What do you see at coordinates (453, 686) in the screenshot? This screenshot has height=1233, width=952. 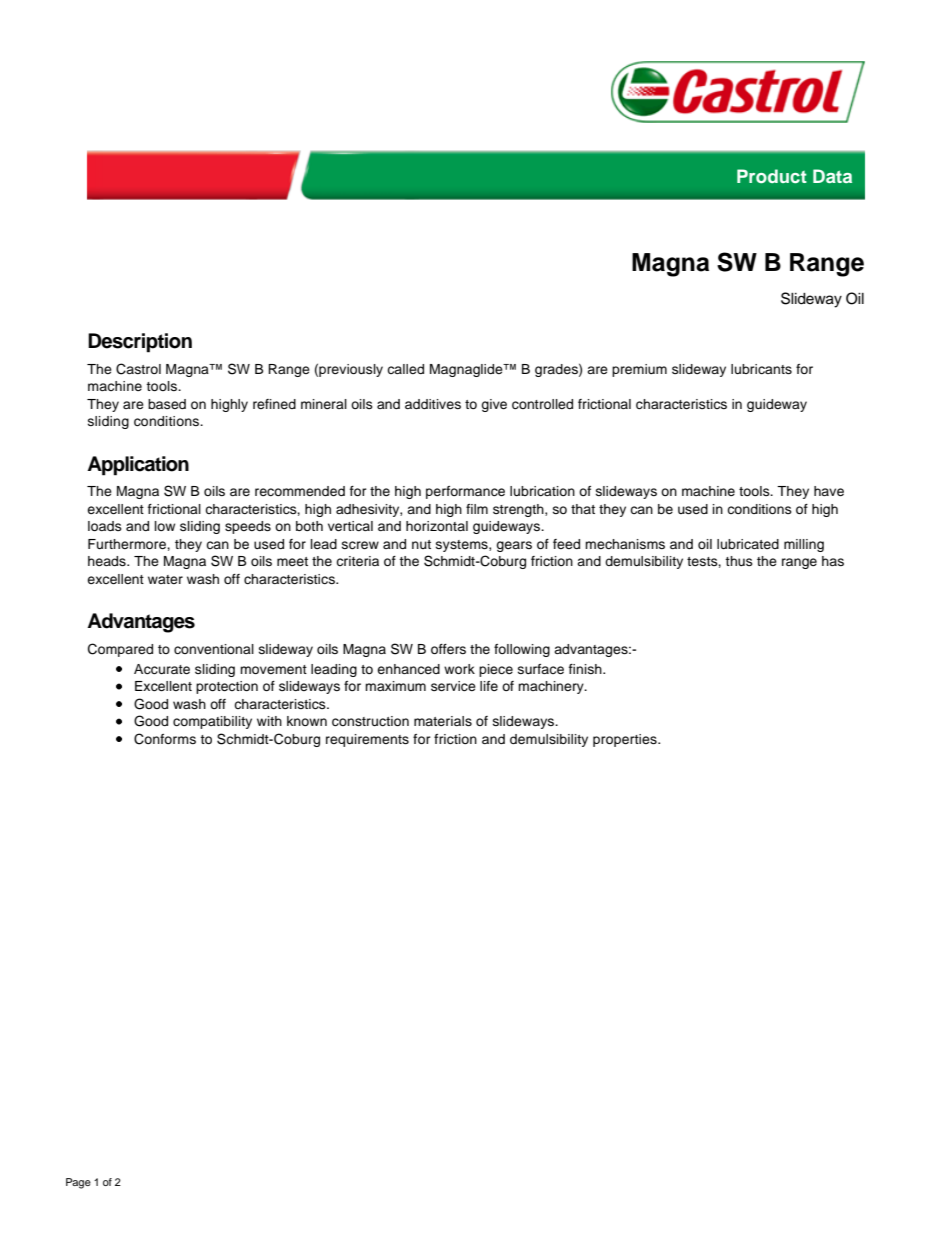 I see `service` at bounding box center [453, 686].
